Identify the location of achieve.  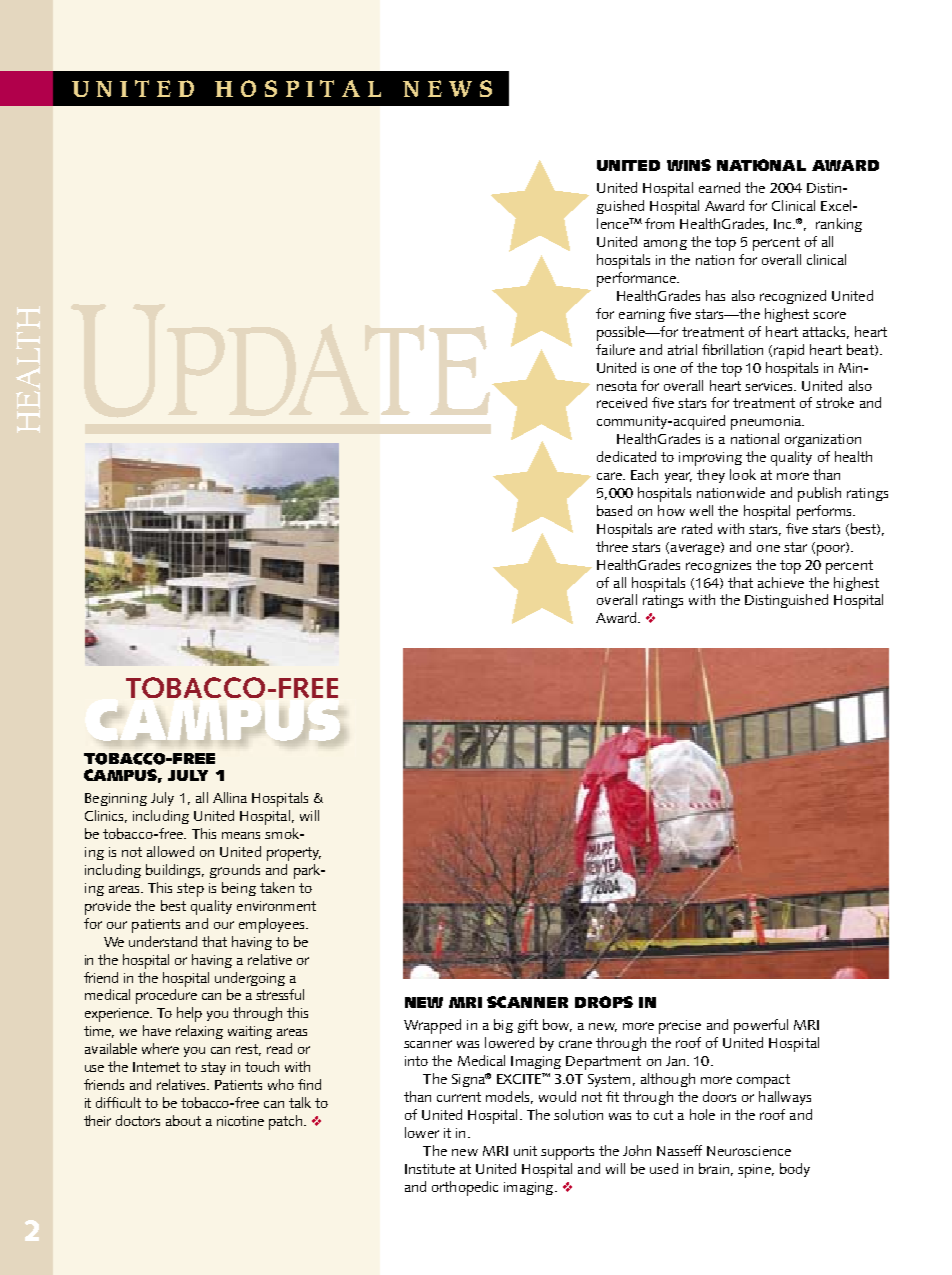
(781, 582).
